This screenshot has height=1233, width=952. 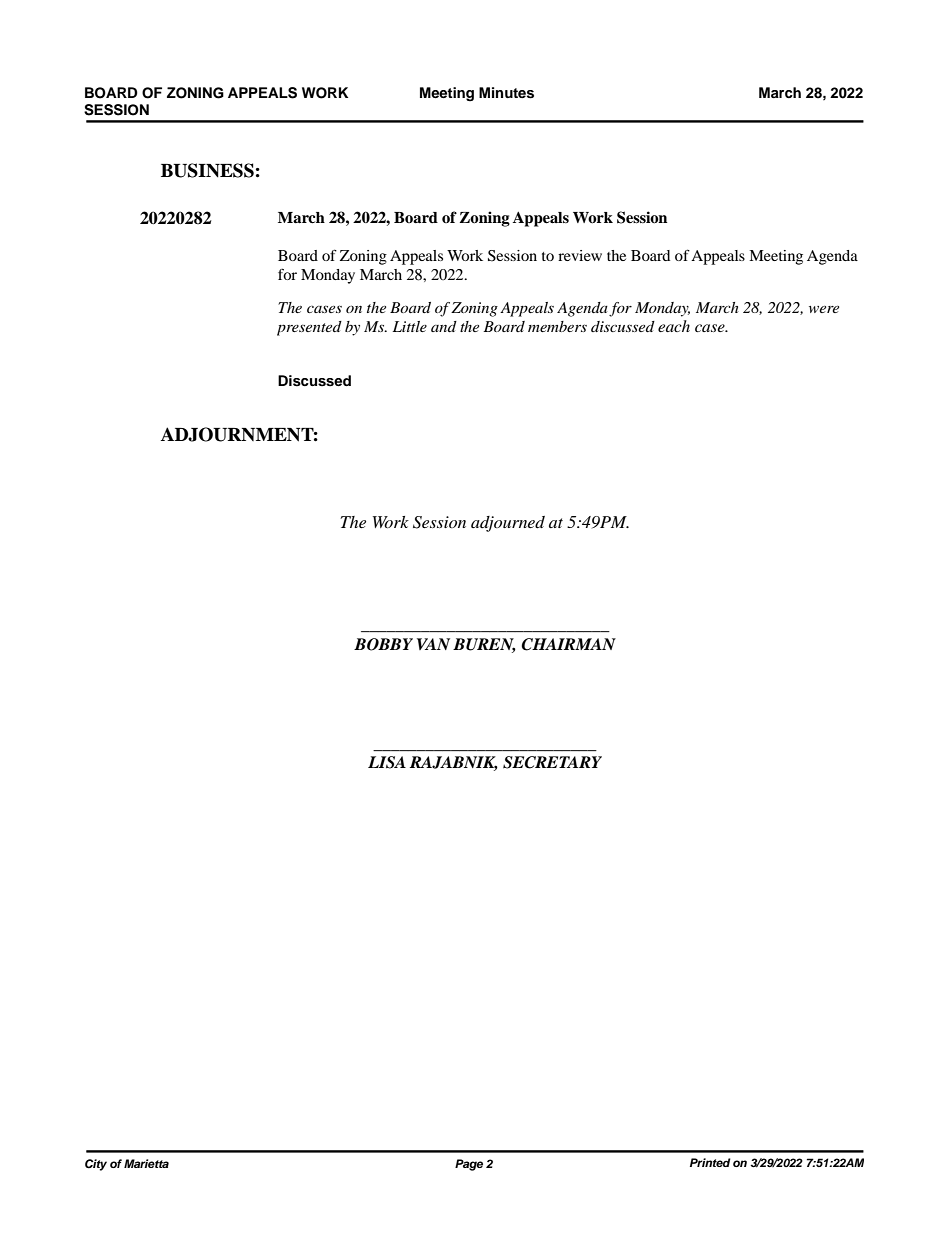 What do you see at coordinates (506, 93) in the screenshot?
I see `Minutes` at bounding box center [506, 93].
